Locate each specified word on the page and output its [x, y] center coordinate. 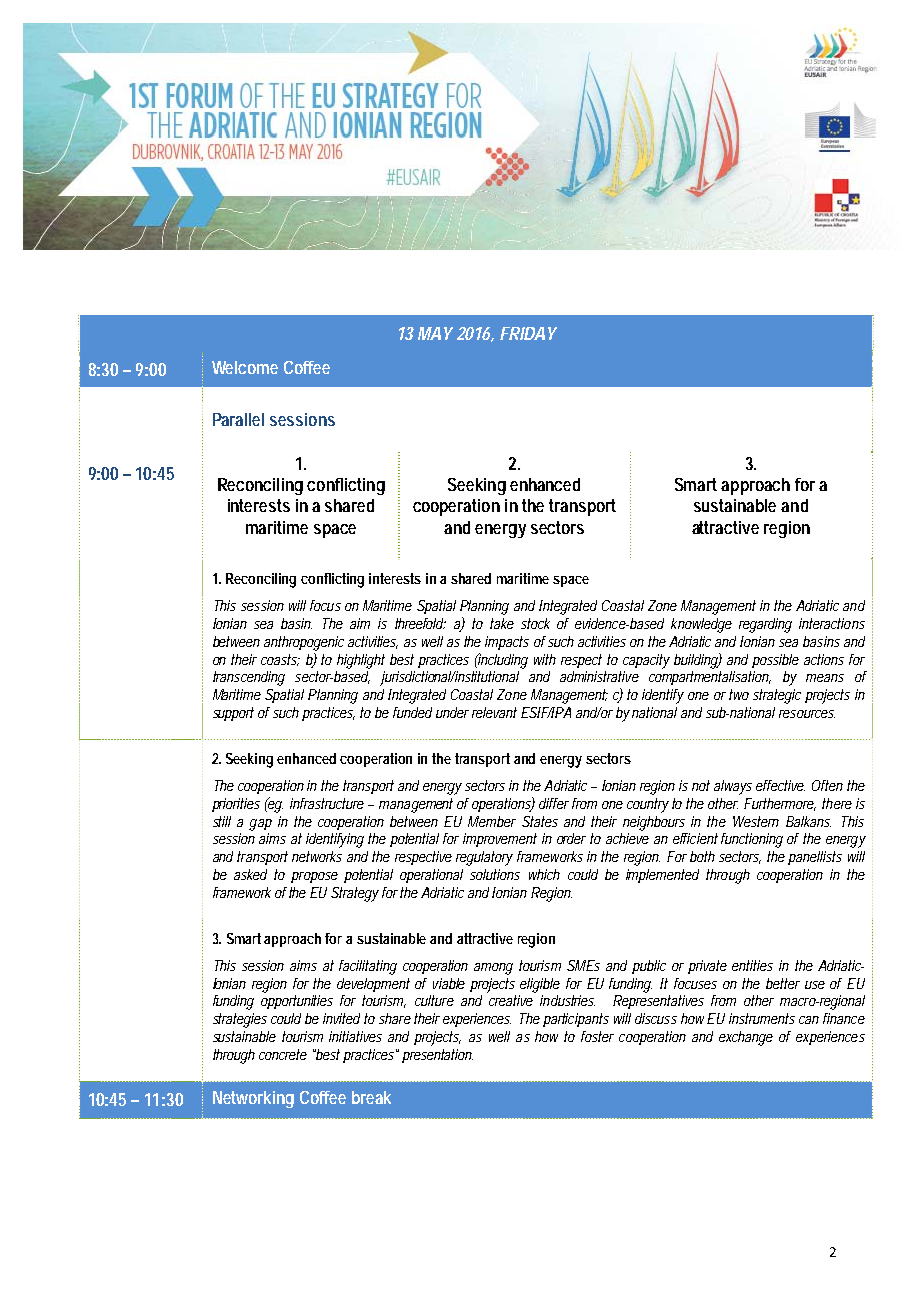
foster [597, 1036]
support [233, 714]
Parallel [238, 419]
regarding [765, 625]
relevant [494, 712]
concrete [283, 1054]
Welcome [245, 367]
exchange [746, 1038]
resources [807, 714]
